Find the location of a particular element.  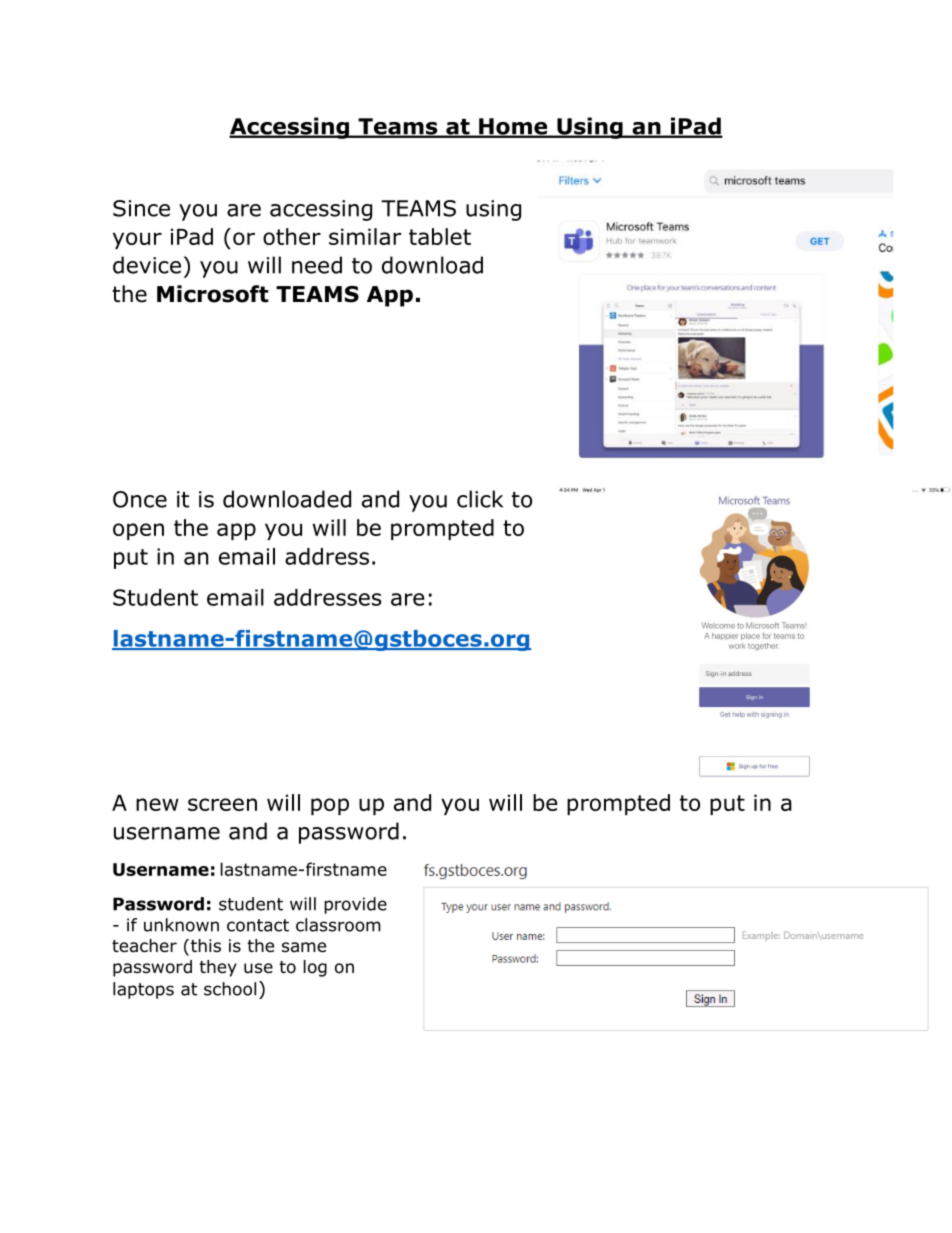

Home is located at coordinates (513, 127).
